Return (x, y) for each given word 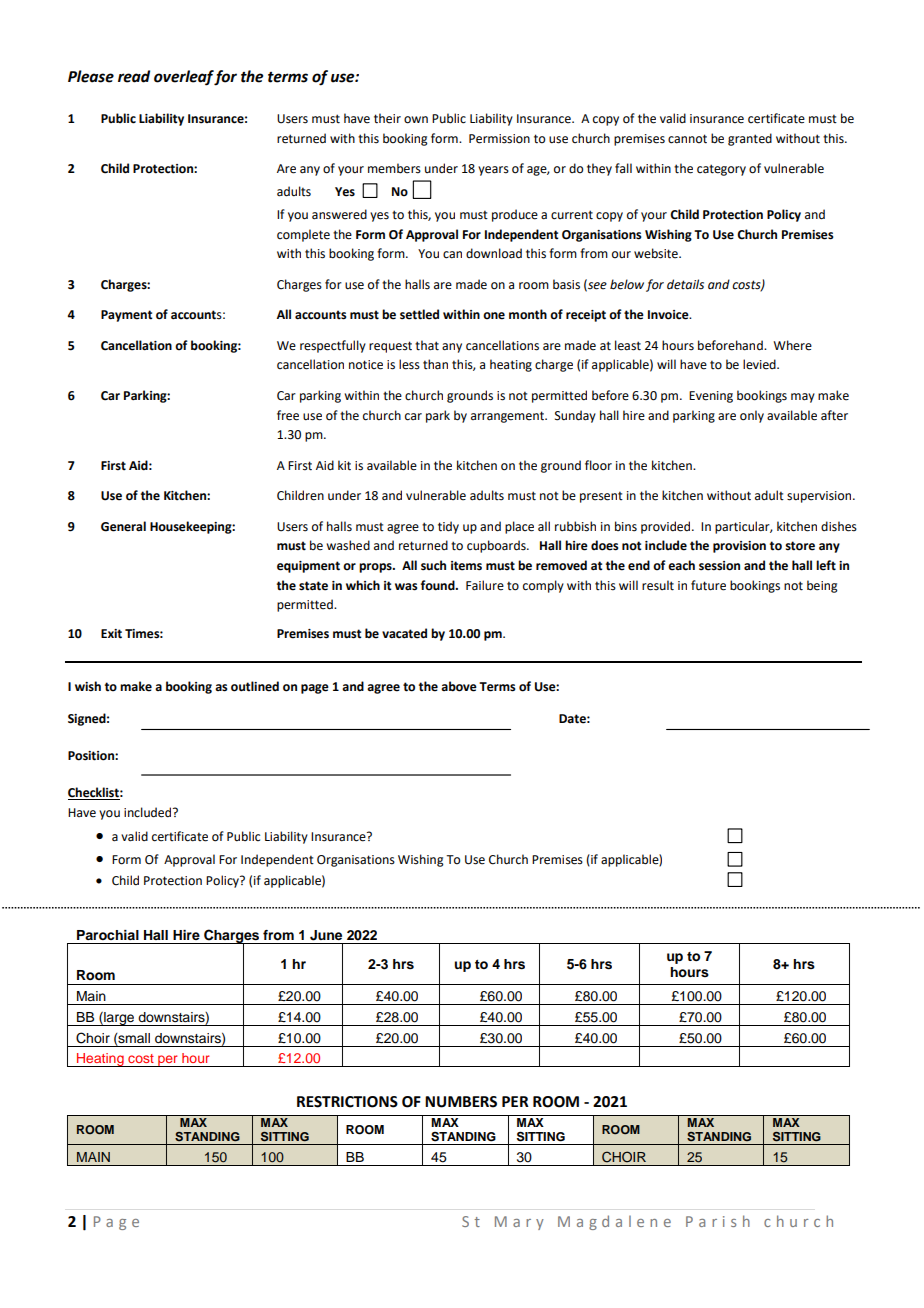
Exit (111, 634)
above (459, 686)
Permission (499, 139)
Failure (485, 585)
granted (750, 139)
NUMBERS (461, 1102)
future (708, 585)
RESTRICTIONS (347, 1102)
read (134, 76)
